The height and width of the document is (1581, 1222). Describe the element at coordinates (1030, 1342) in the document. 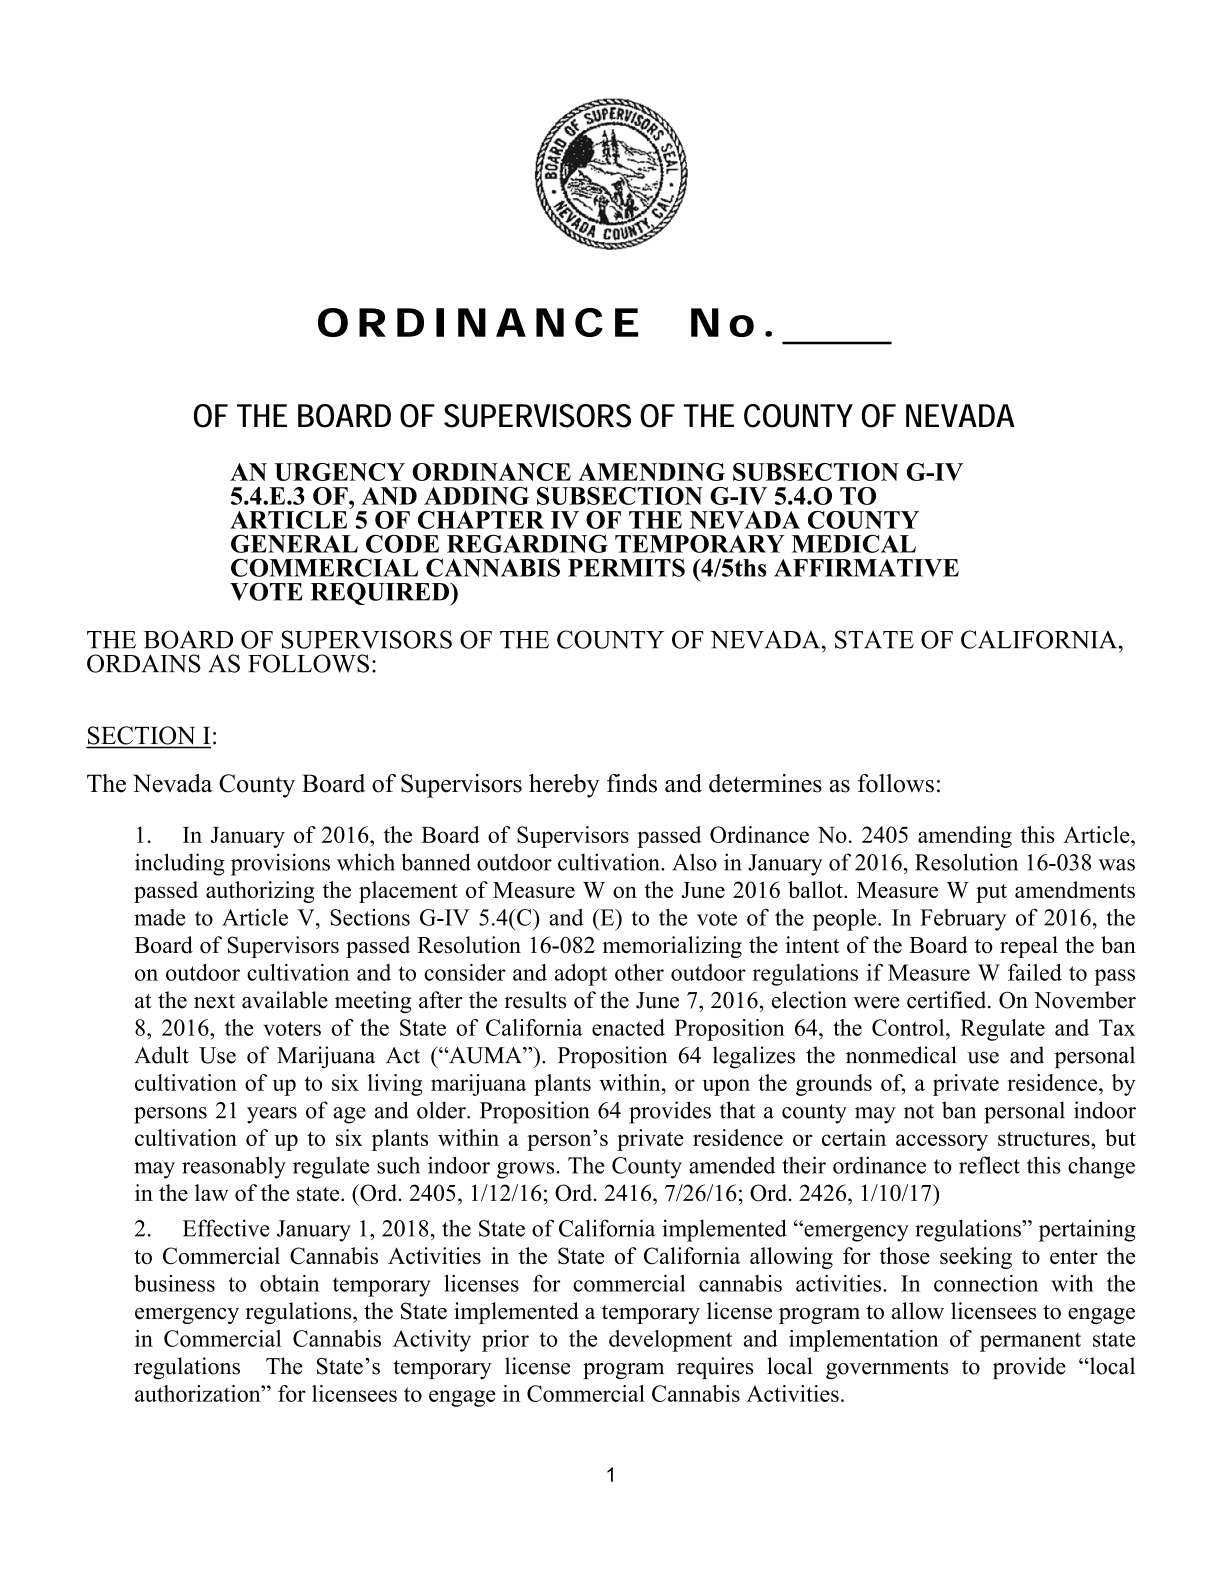

I see `permanent` at that location.
